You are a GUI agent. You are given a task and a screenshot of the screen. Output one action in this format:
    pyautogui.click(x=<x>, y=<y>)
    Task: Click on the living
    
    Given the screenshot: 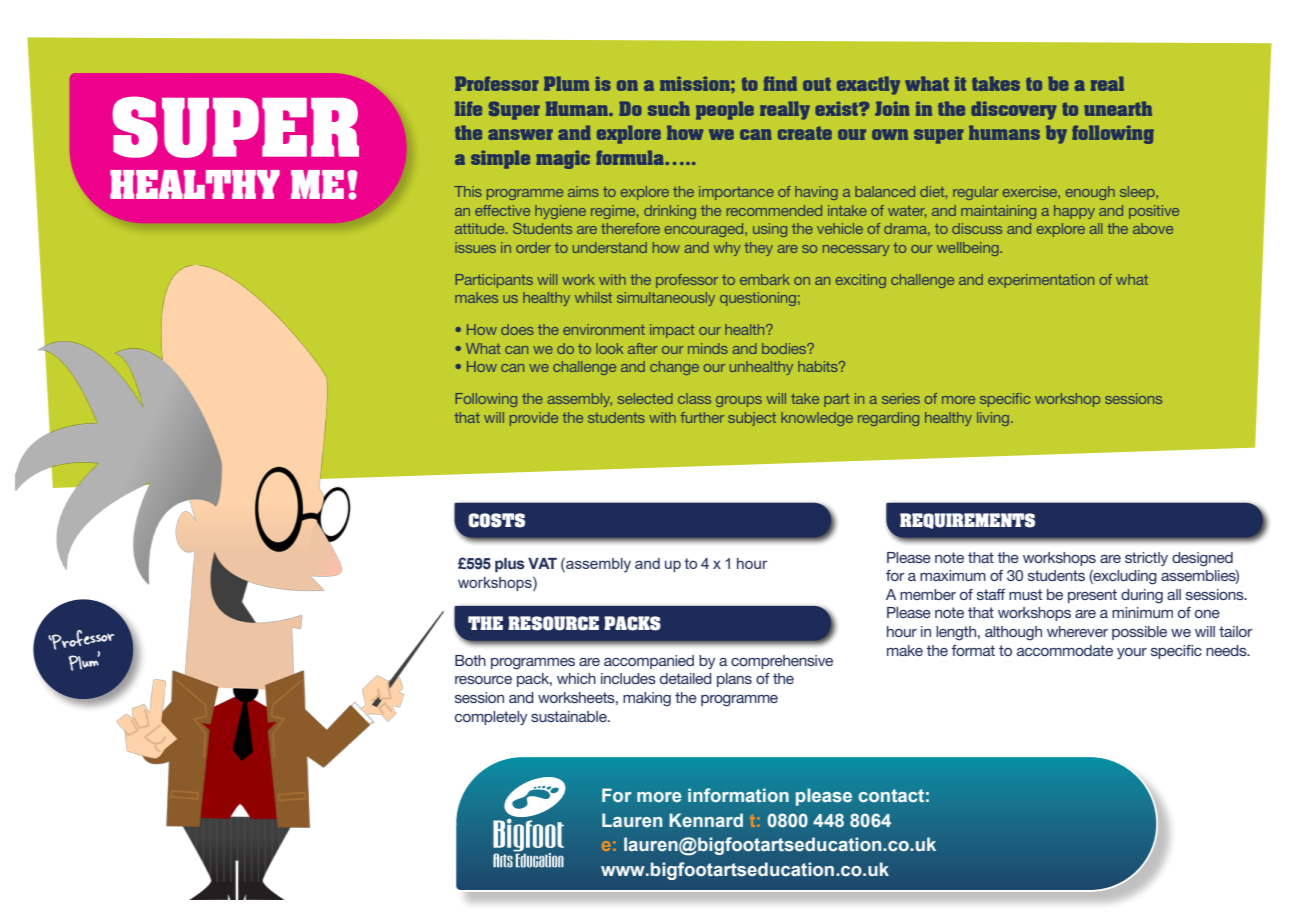 What is the action you would take?
    pyautogui.click(x=994, y=419)
